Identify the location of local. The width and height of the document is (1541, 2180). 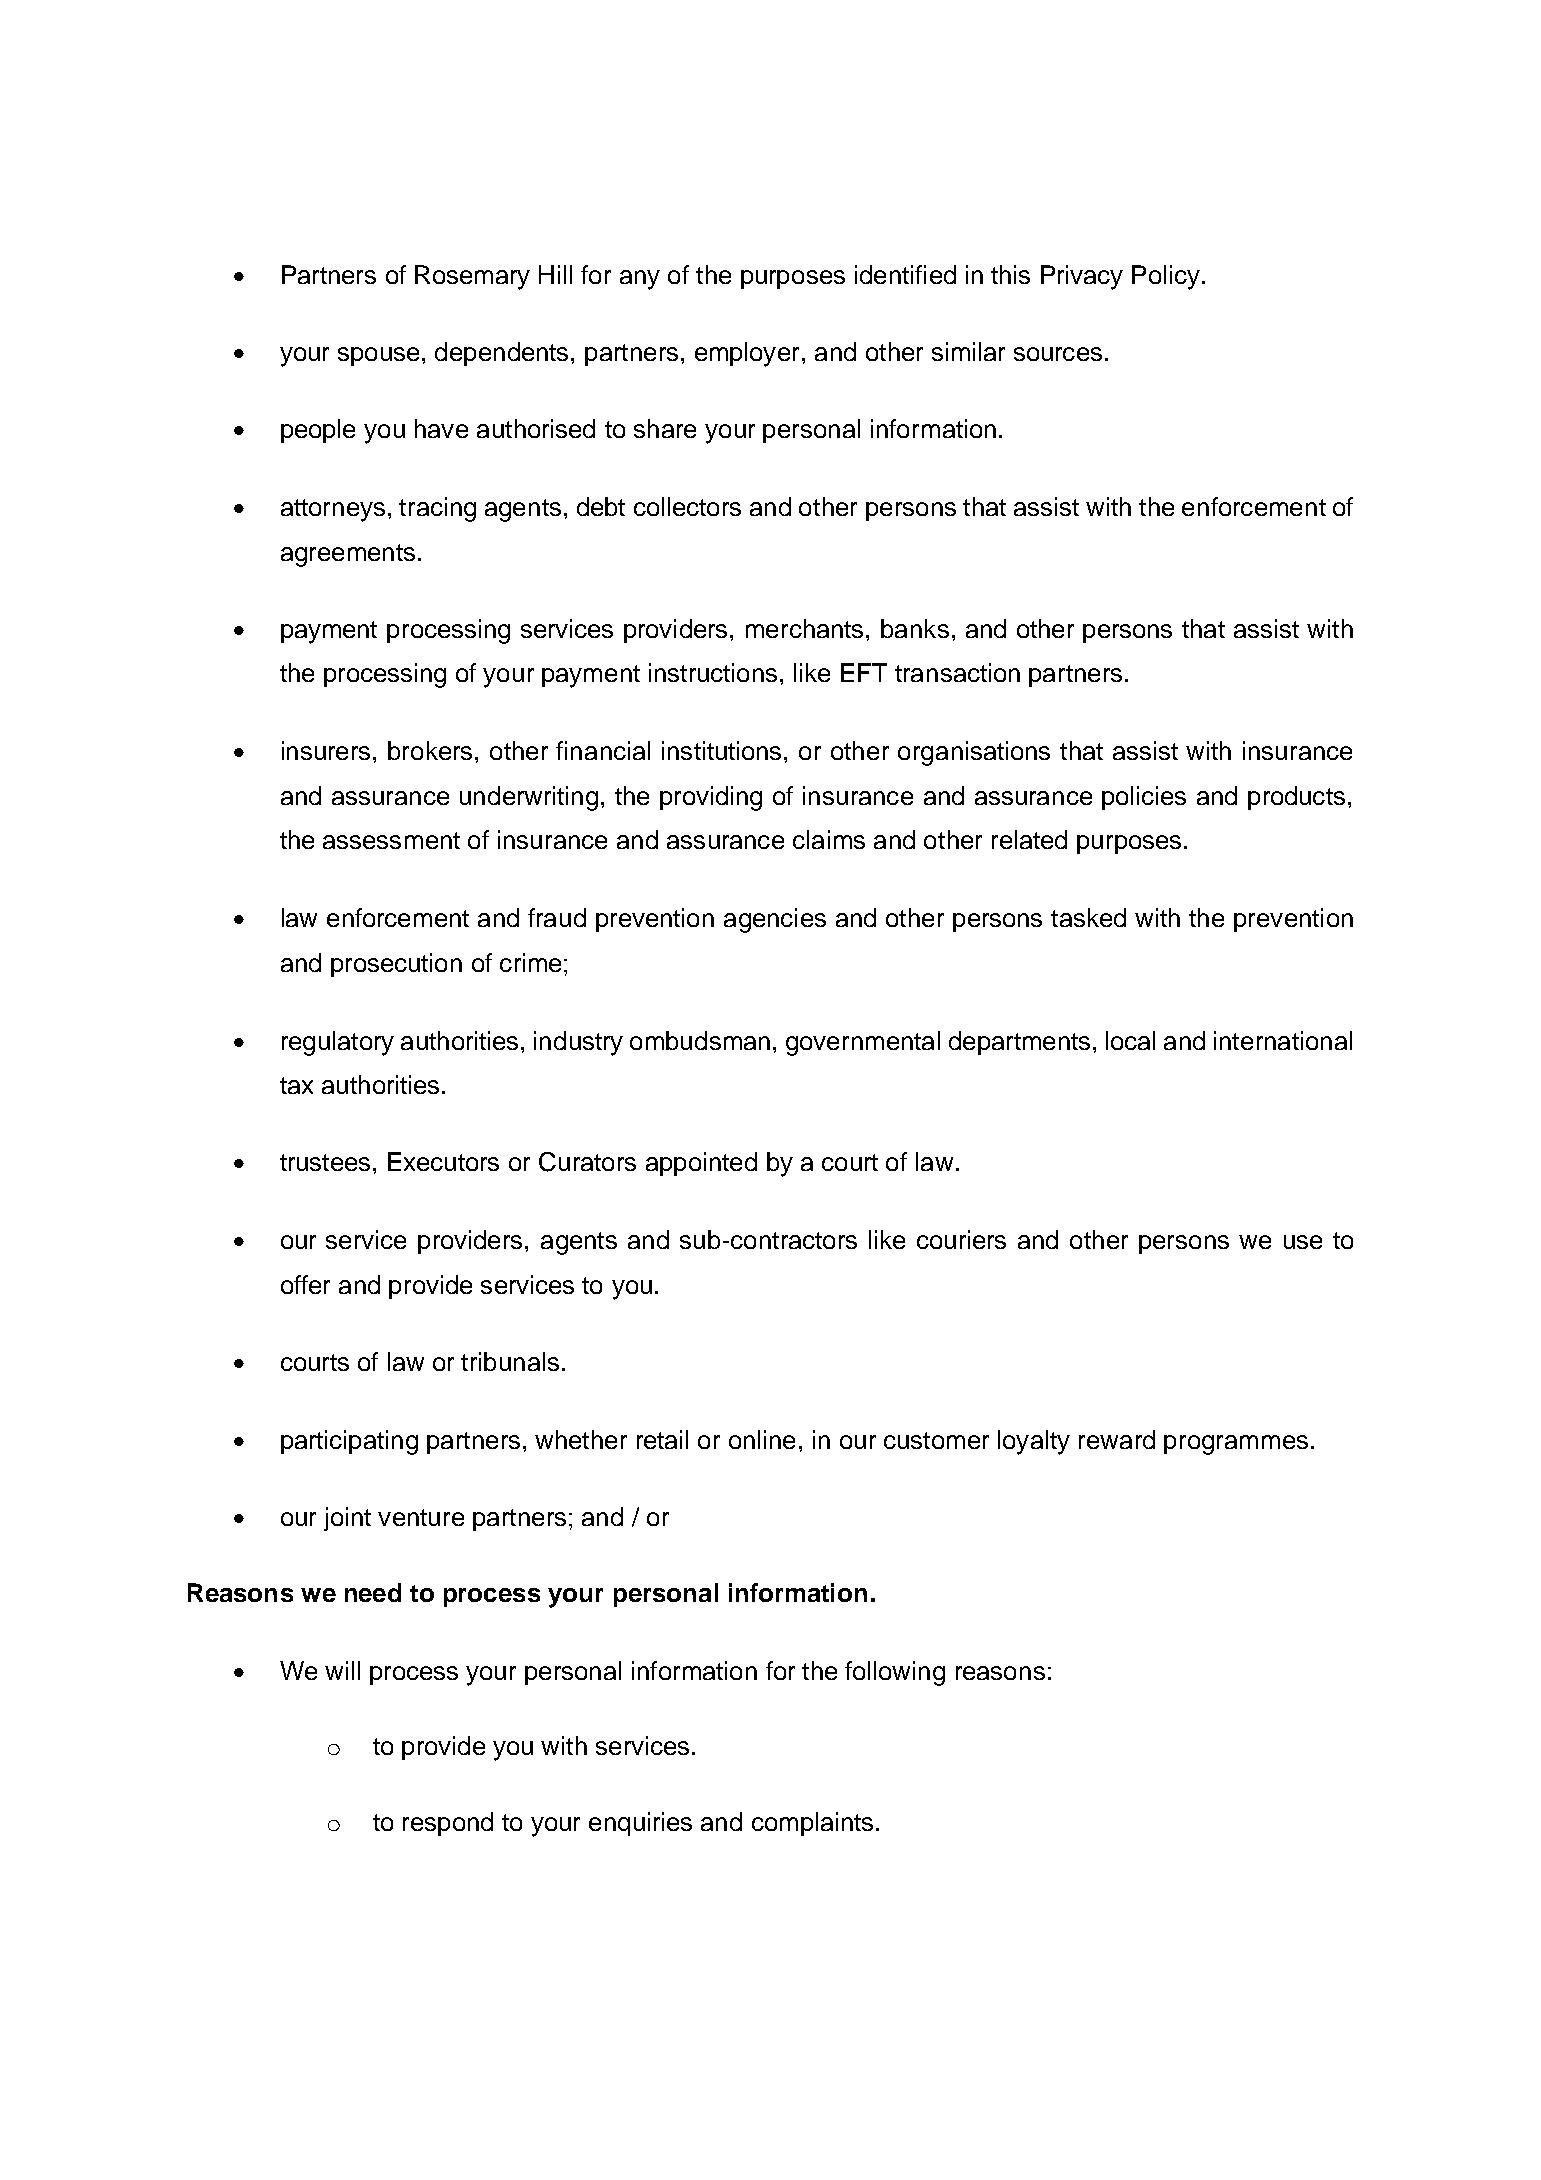
(1130, 1040).
